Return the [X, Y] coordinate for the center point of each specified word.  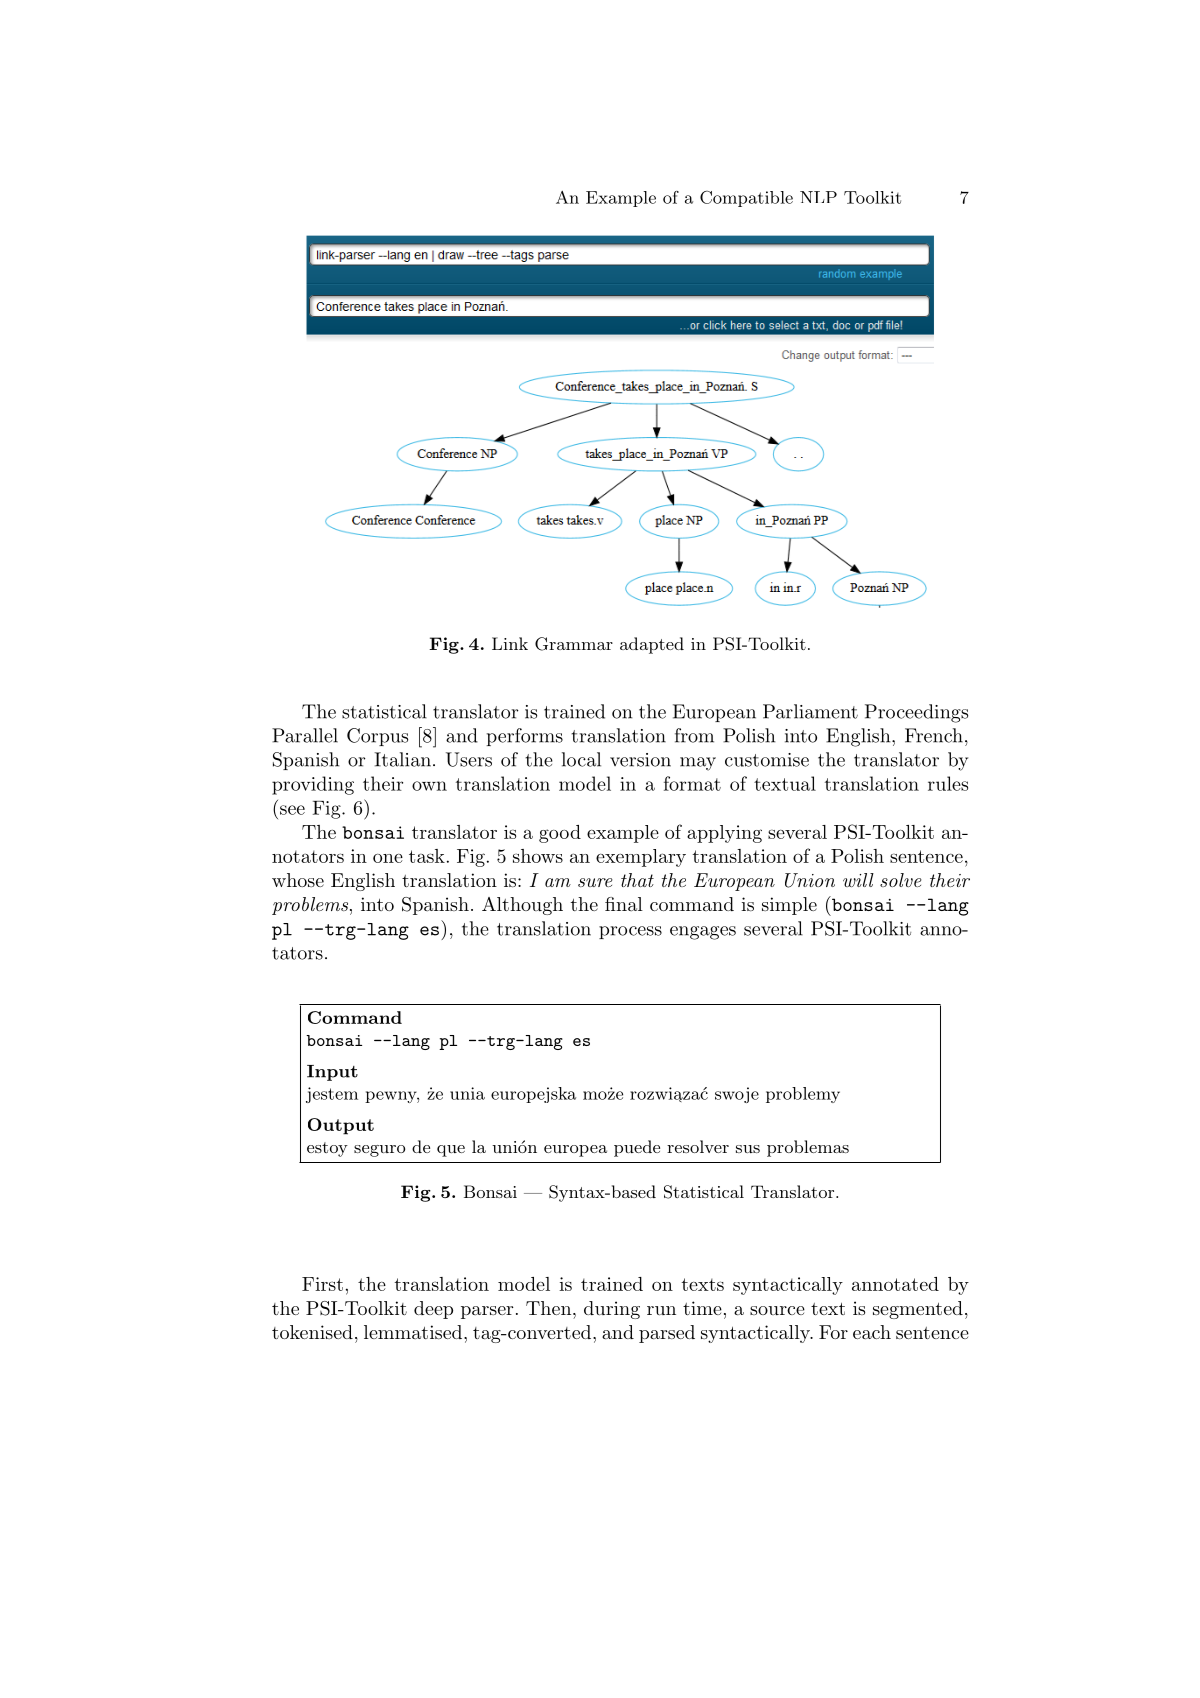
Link [510, 643]
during [612, 1310]
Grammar [574, 644]
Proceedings [916, 713]
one [388, 858]
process [630, 932]
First [322, 1284]
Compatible [746, 198]
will [858, 880]
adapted [652, 645]
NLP [818, 197]
